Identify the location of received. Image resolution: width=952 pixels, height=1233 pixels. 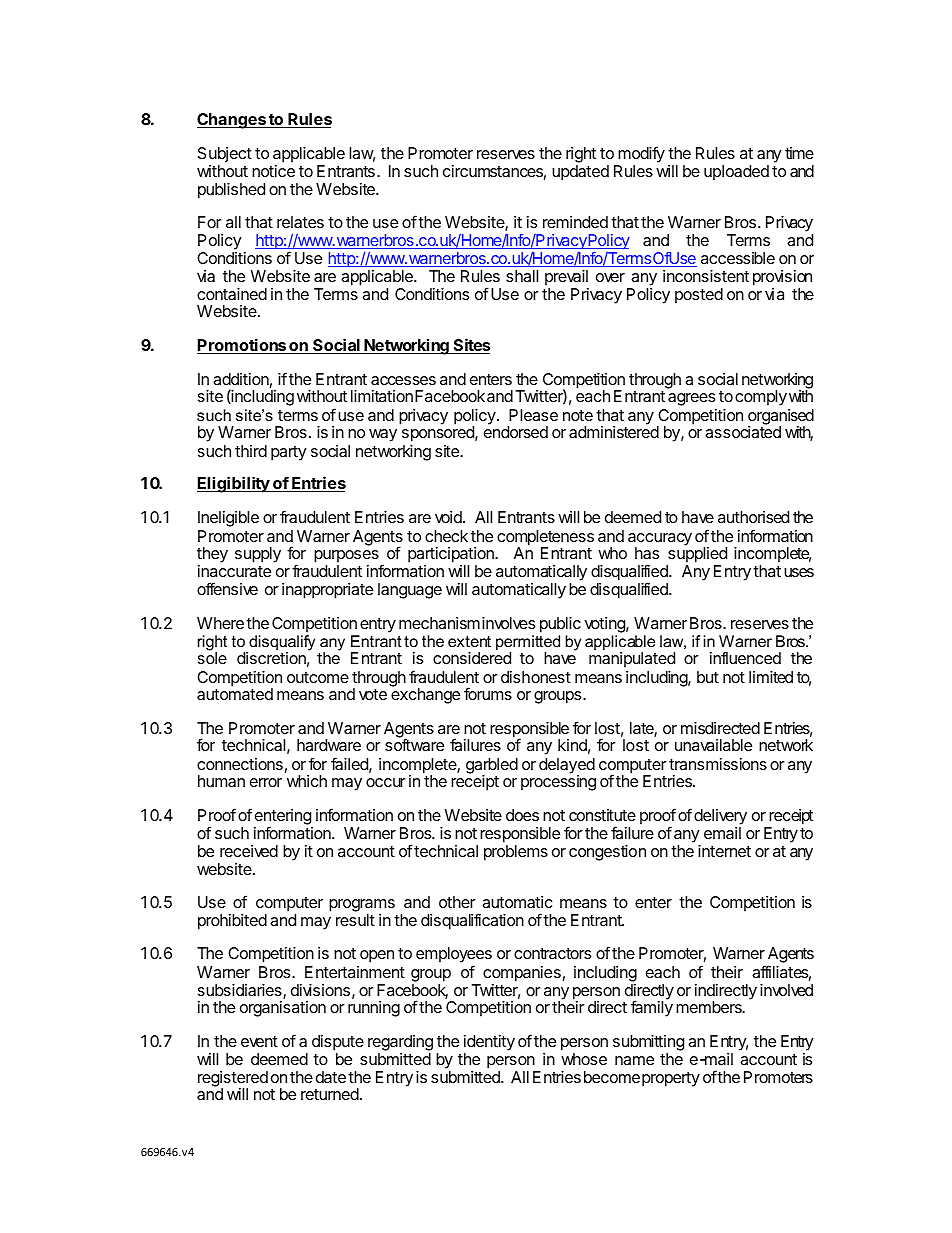
(249, 851).
